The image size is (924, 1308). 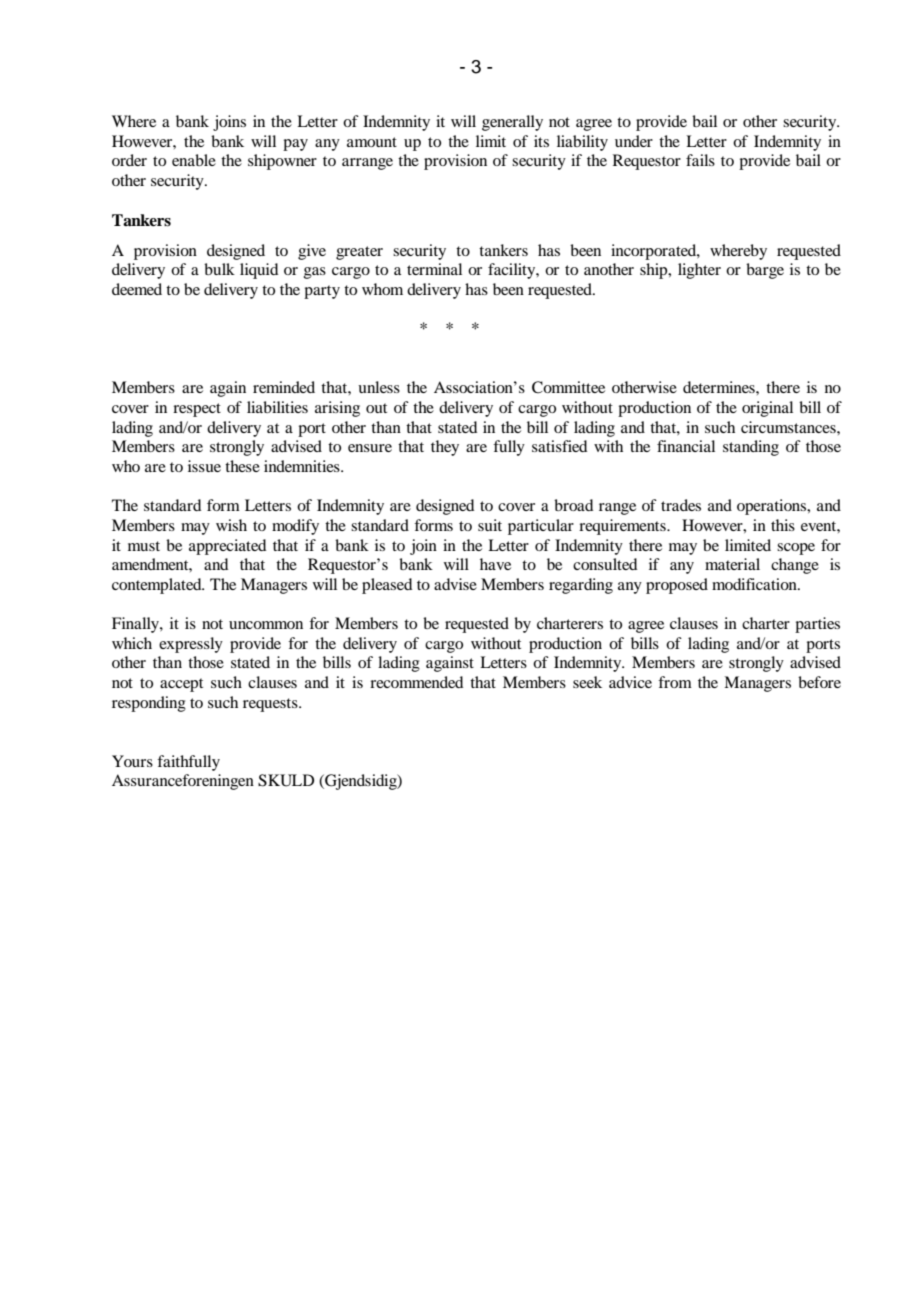 What do you see at coordinates (751, 448) in the screenshot?
I see `standing` at bounding box center [751, 448].
